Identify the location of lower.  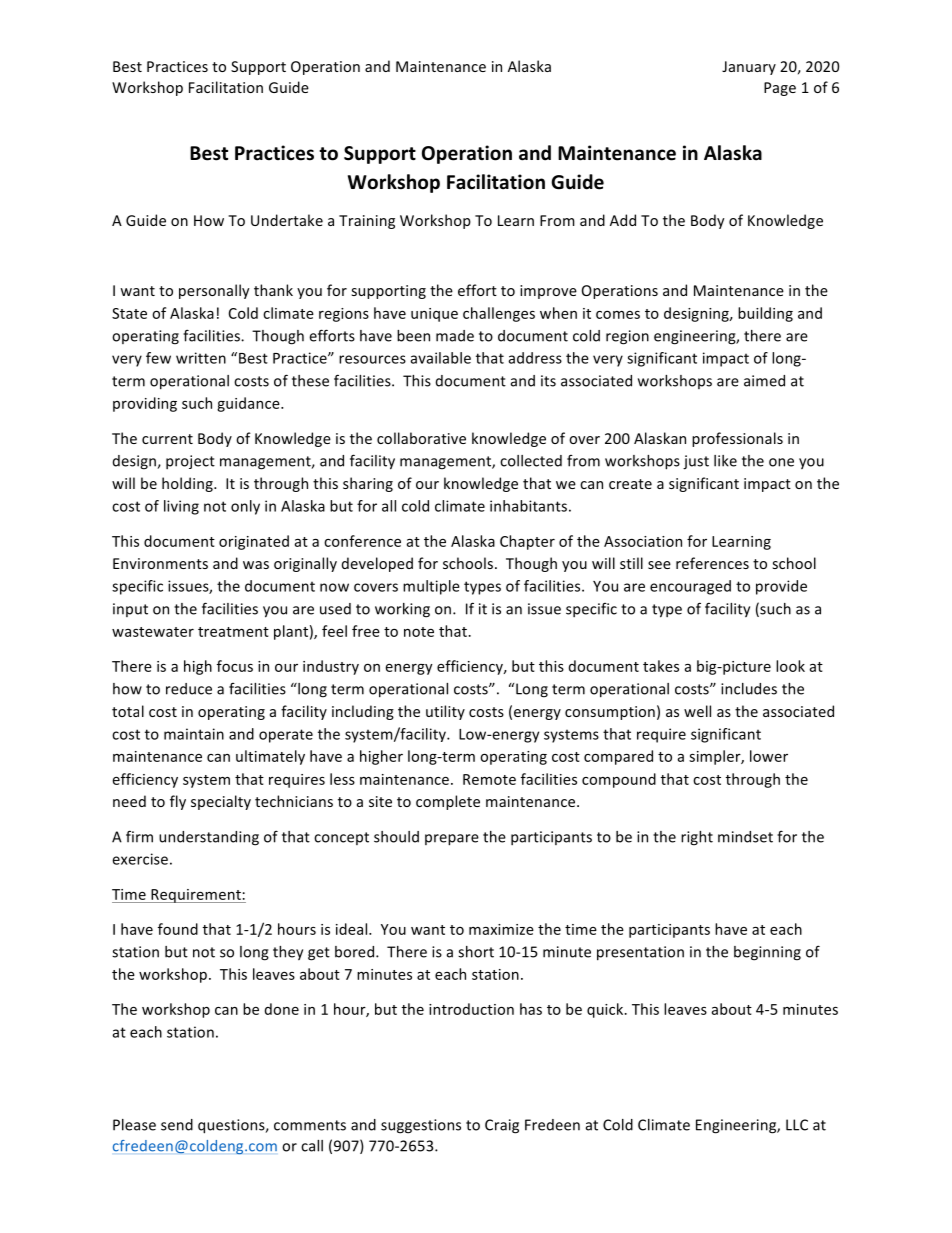
(769, 756).
